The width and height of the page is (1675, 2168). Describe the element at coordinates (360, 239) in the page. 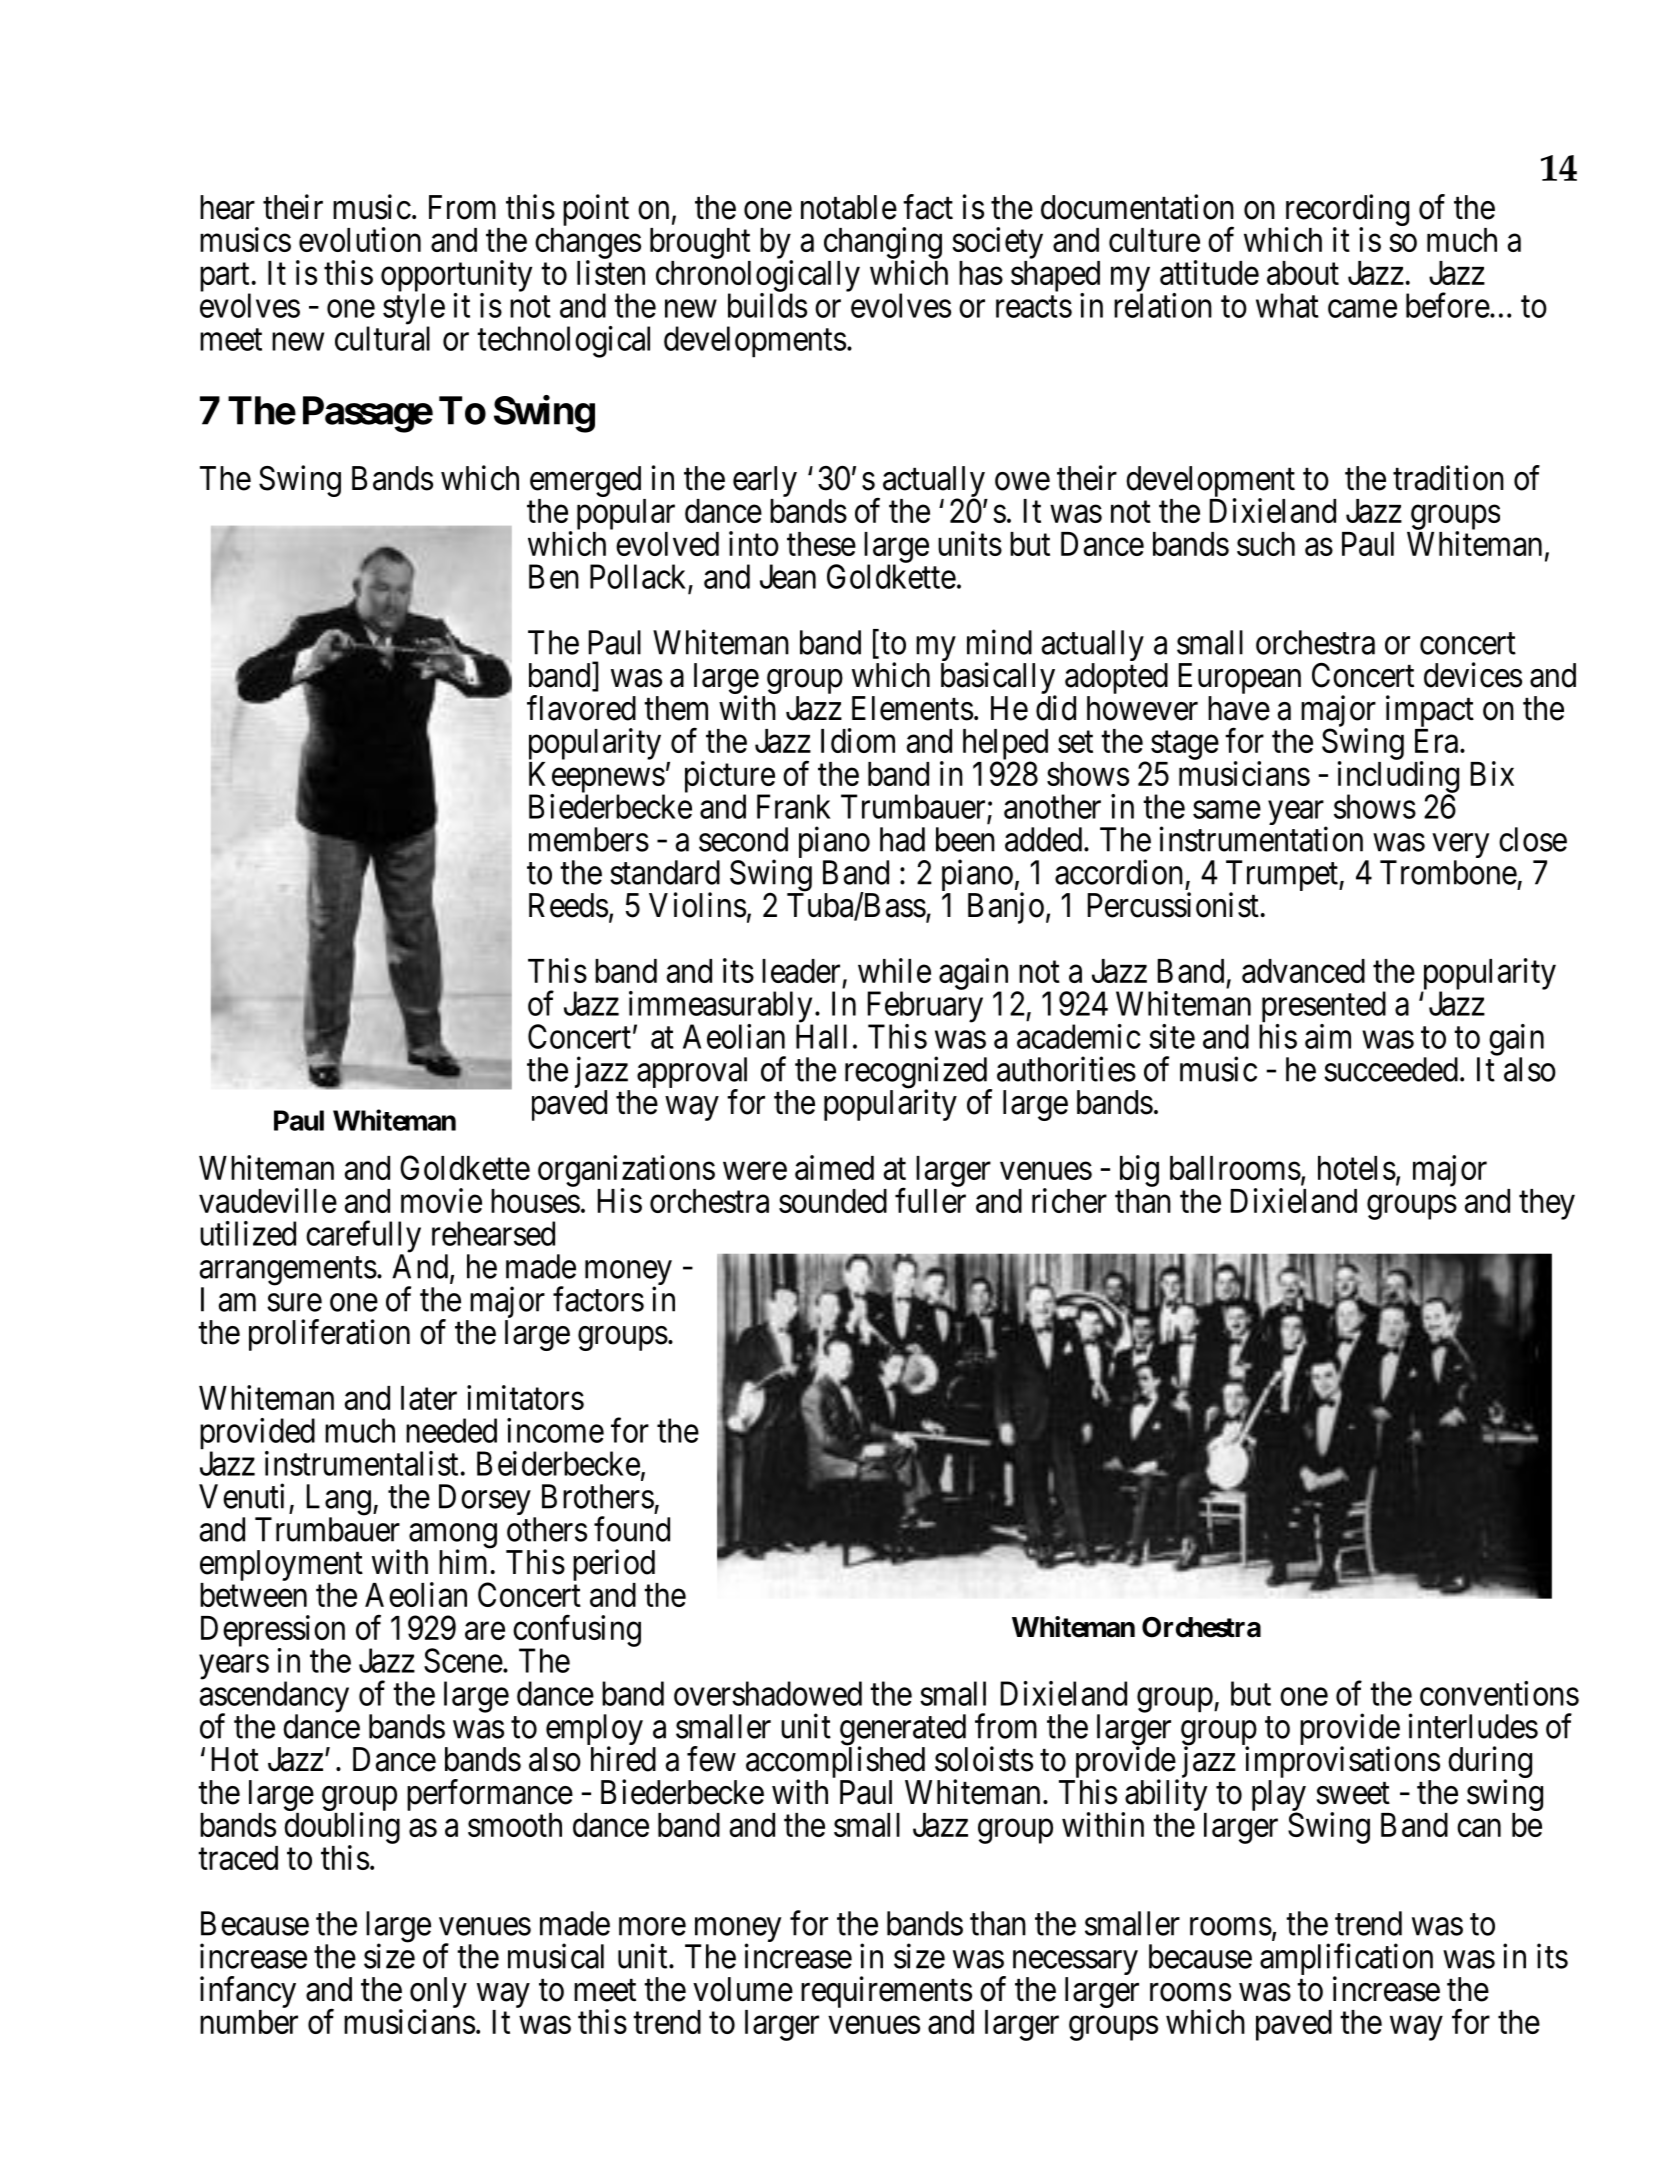

I see `evolution` at that location.
